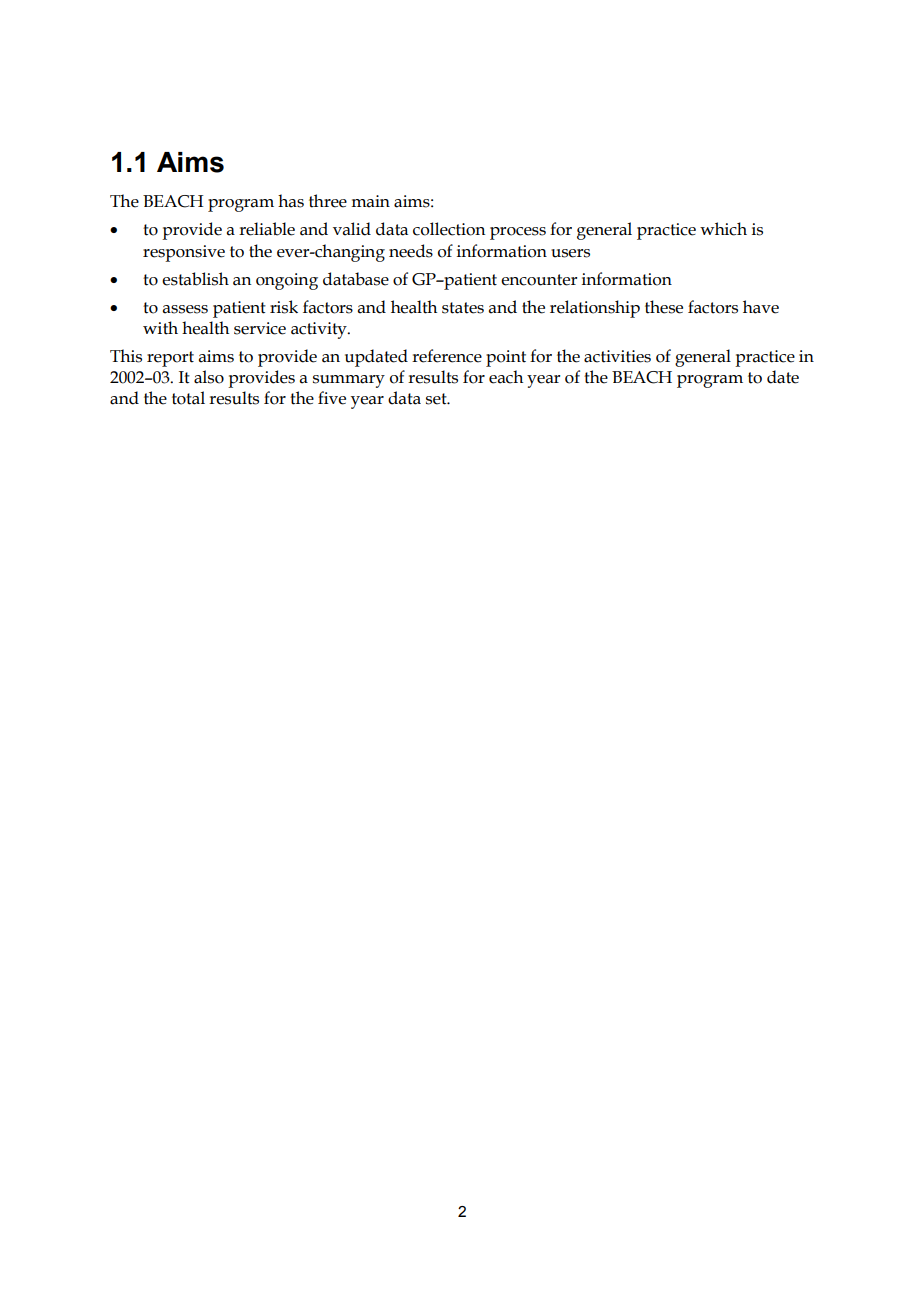  Describe the element at coordinates (370, 201) in the screenshot. I see `main` at that location.
